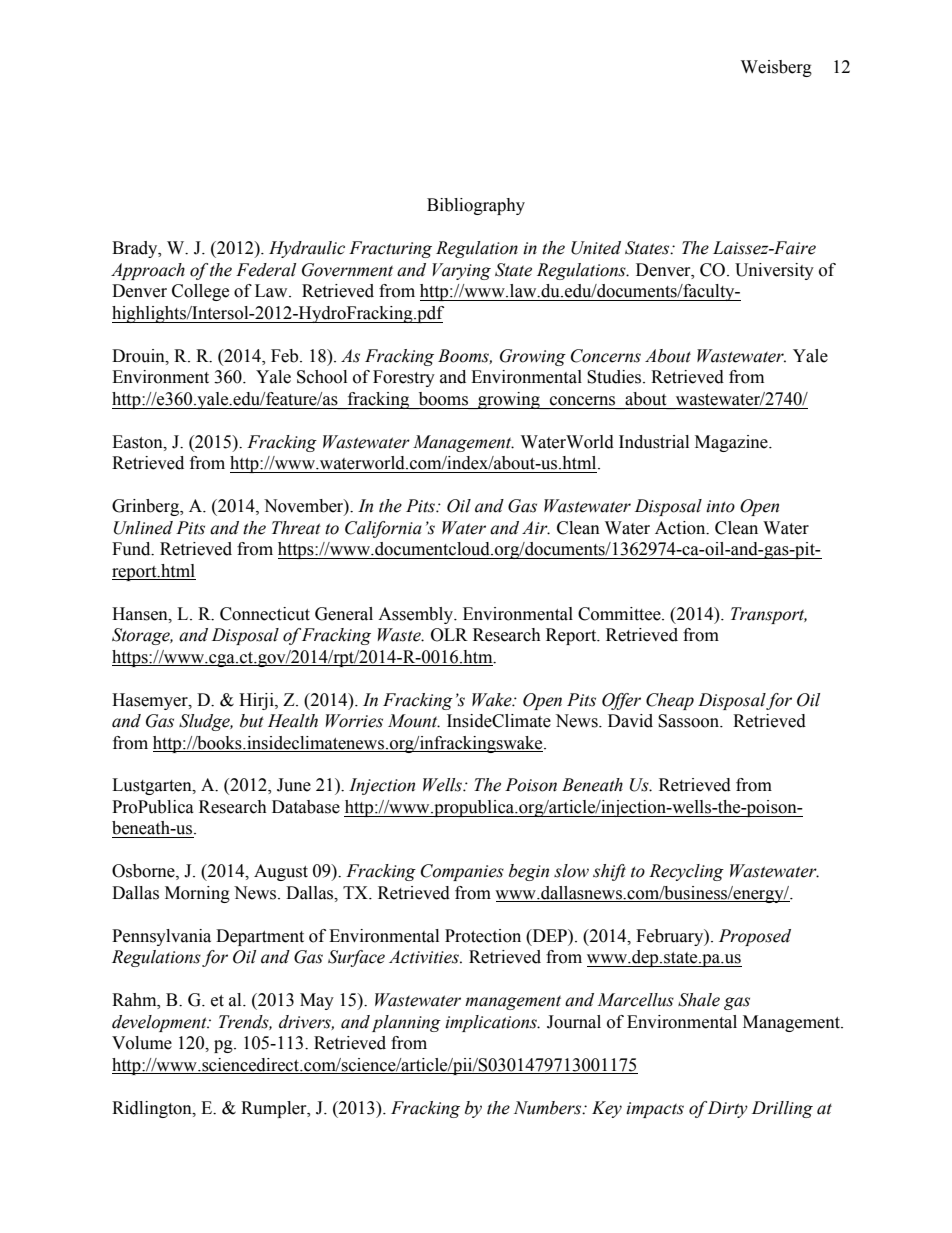 This screenshot has height=1233, width=952. Describe the element at coordinates (416, 615) in the screenshot. I see `Assembly` at that location.
